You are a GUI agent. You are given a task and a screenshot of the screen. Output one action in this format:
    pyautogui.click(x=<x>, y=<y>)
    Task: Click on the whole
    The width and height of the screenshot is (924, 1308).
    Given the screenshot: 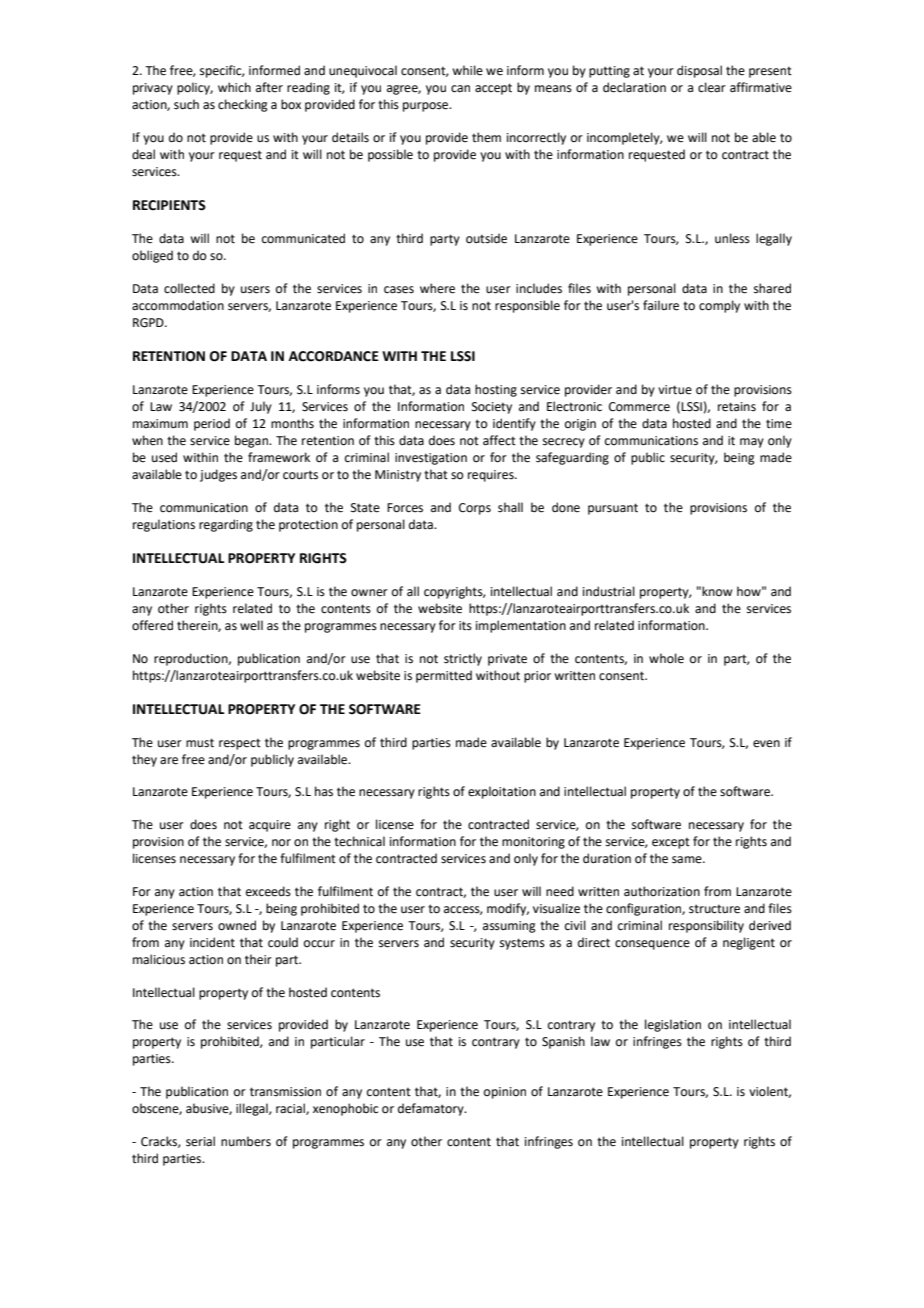 What is the action you would take?
    pyautogui.click(x=666, y=658)
